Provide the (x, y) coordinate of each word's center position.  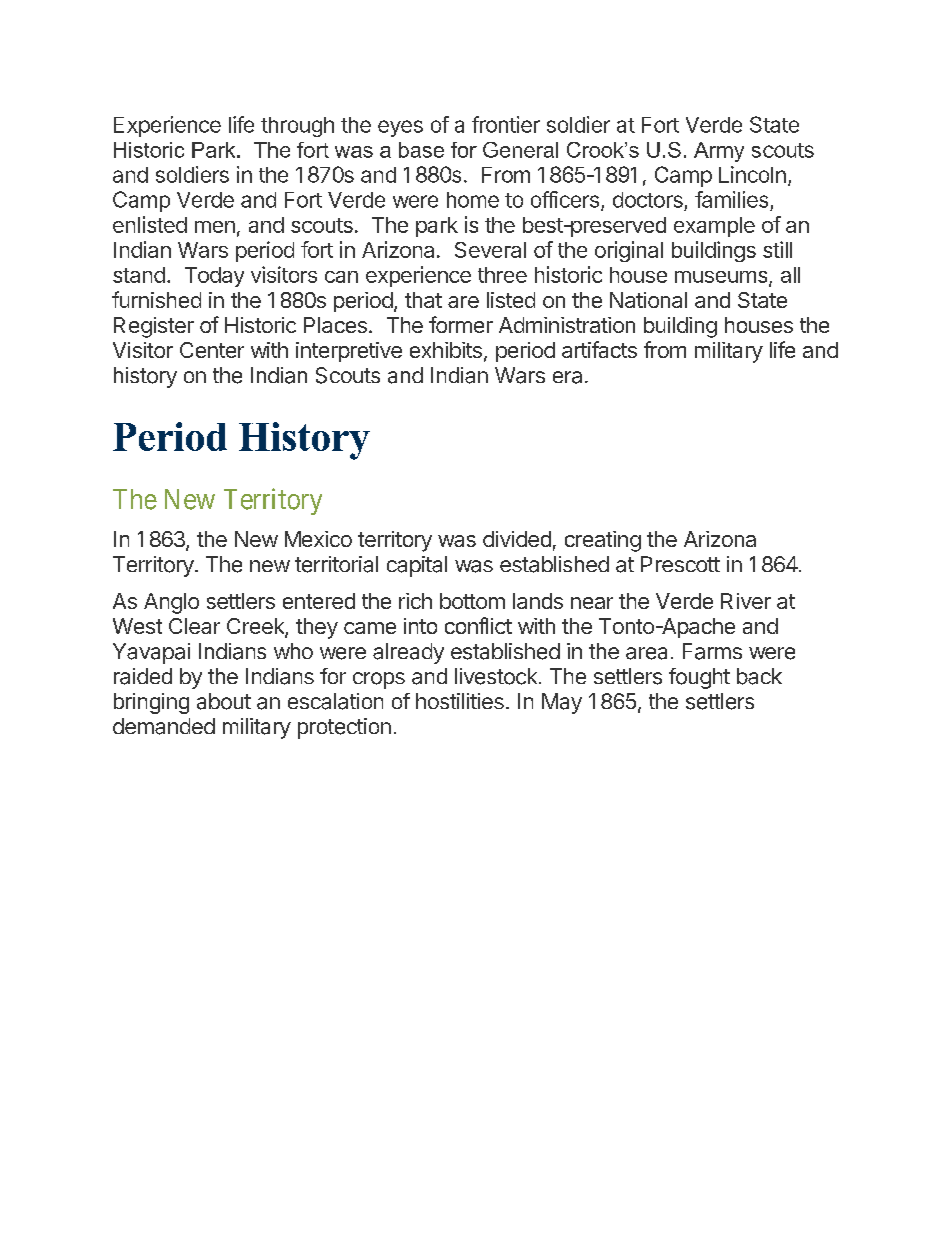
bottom (472, 601)
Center (212, 350)
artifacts (599, 349)
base (421, 150)
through (297, 127)
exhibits (446, 350)
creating (603, 541)
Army (719, 152)
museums (722, 278)
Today (214, 277)
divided (517, 539)
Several (490, 250)
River (746, 601)
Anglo (171, 603)
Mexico (318, 539)
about (224, 701)
